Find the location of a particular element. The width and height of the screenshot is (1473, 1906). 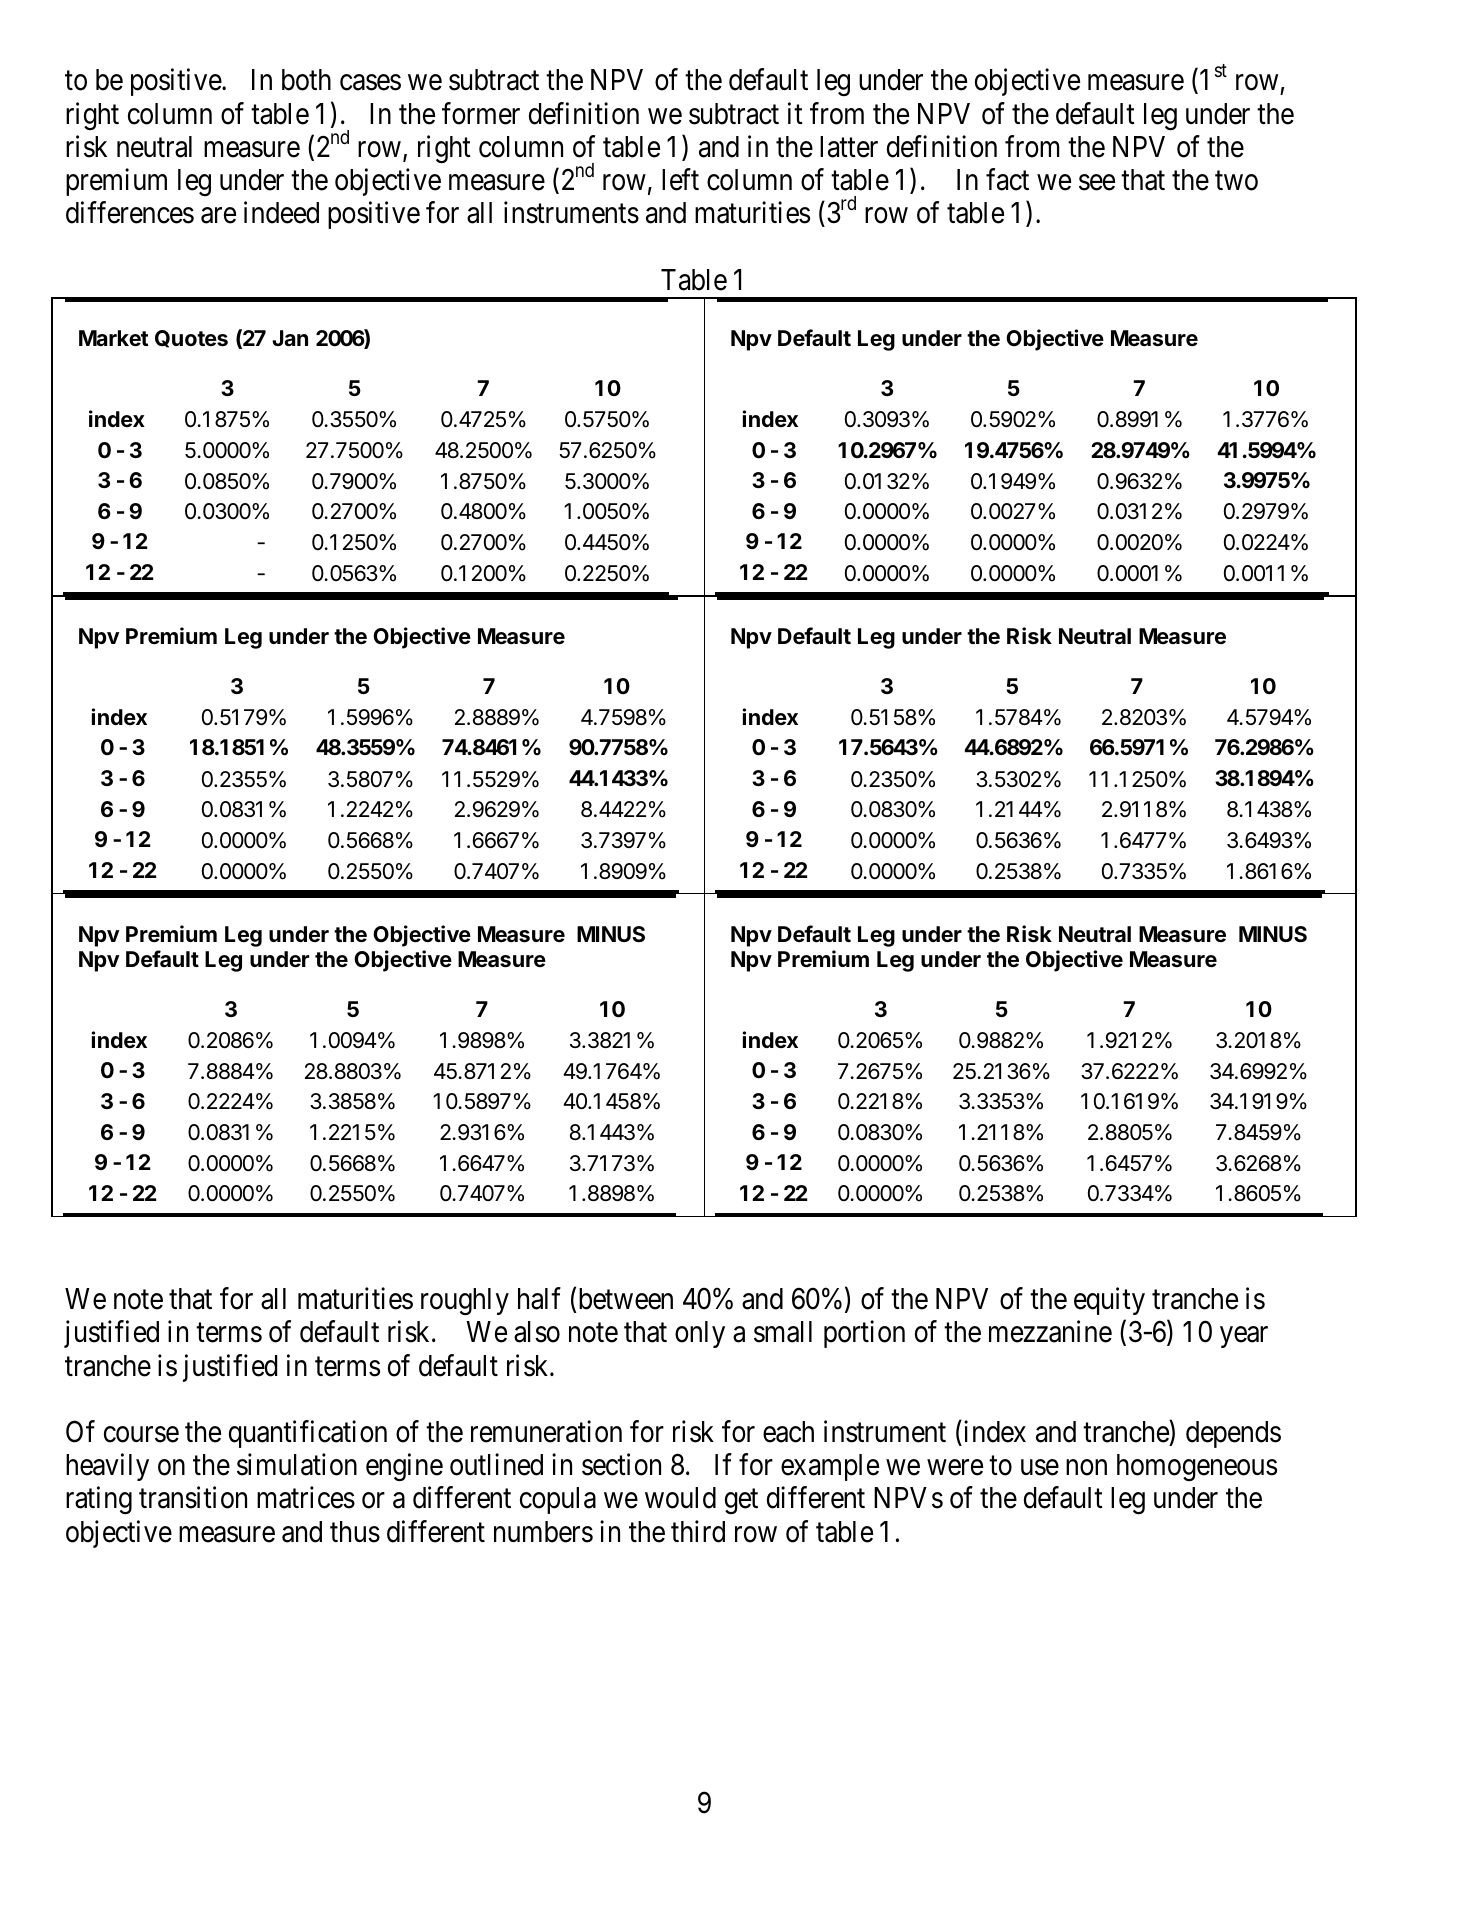

left is located at coordinates (680, 179).
